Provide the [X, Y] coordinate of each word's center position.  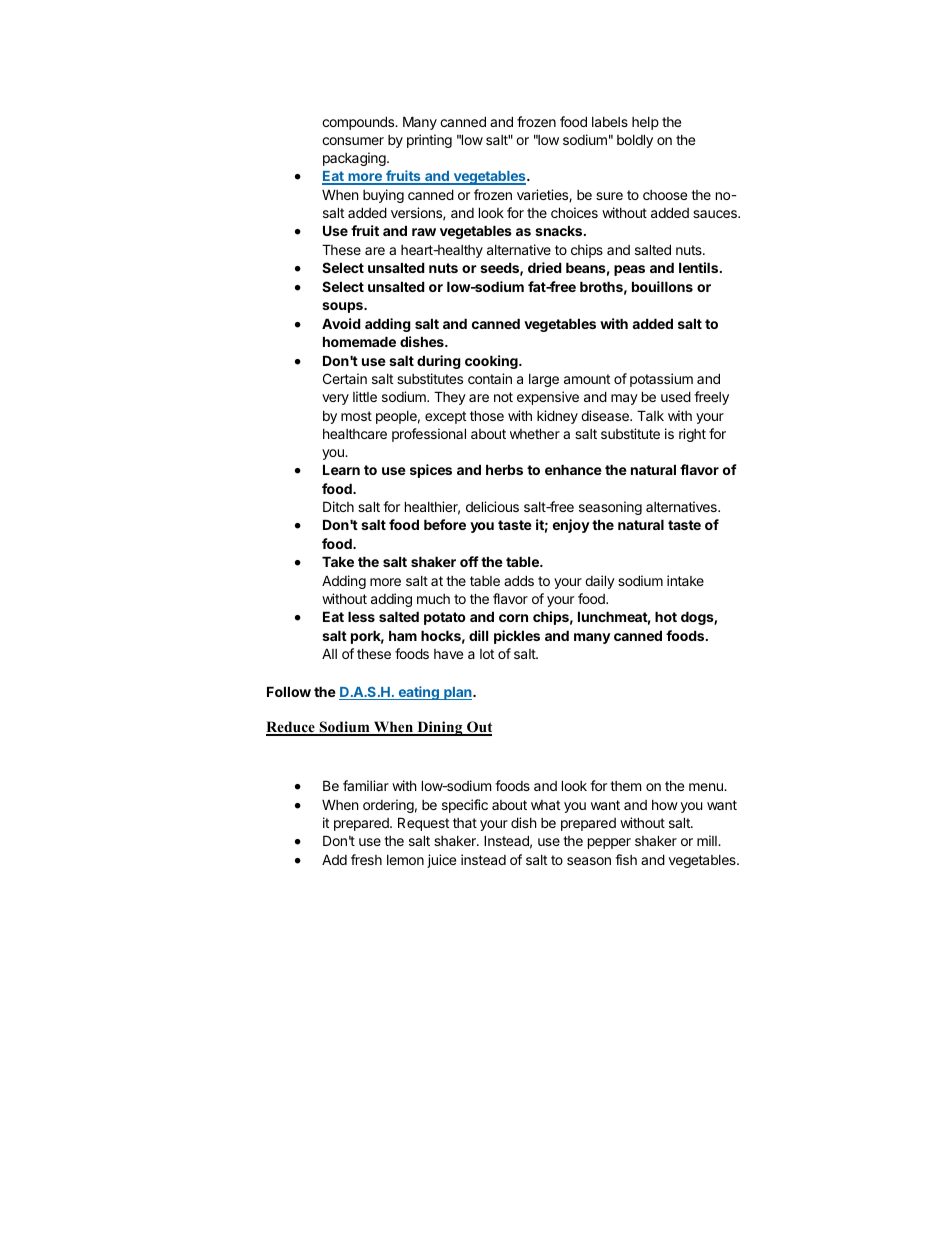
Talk [650, 415]
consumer [353, 141]
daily [600, 582]
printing [429, 141]
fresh [366, 859]
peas [629, 270]
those [487, 415]
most [356, 416]
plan [458, 693]
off [469, 561]
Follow [289, 691]
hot [666, 616]
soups [343, 307]
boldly [635, 141]
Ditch [338, 506]
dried [545, 267]
